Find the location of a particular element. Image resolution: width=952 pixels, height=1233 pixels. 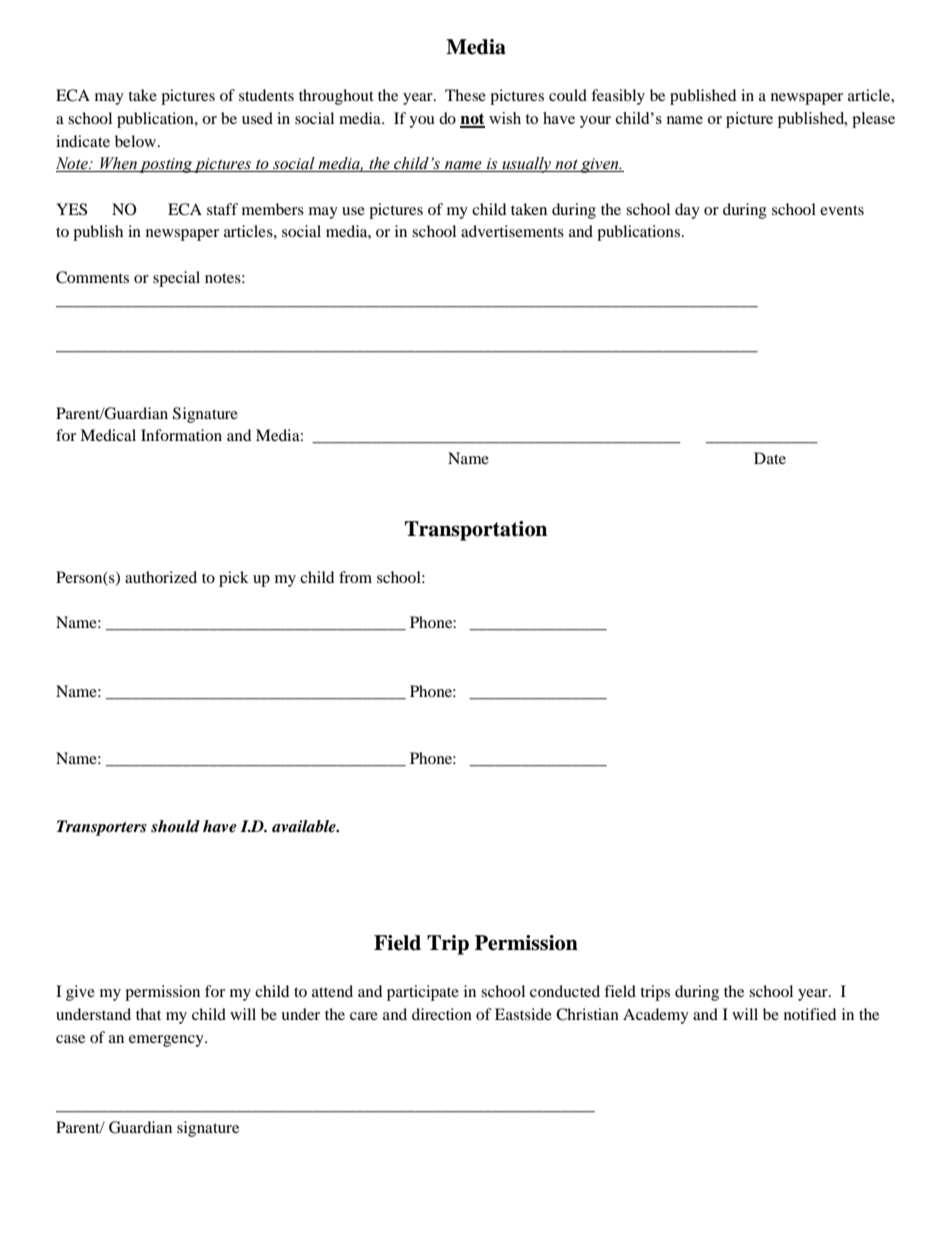

authorized is located at coordinates (161, 577).
